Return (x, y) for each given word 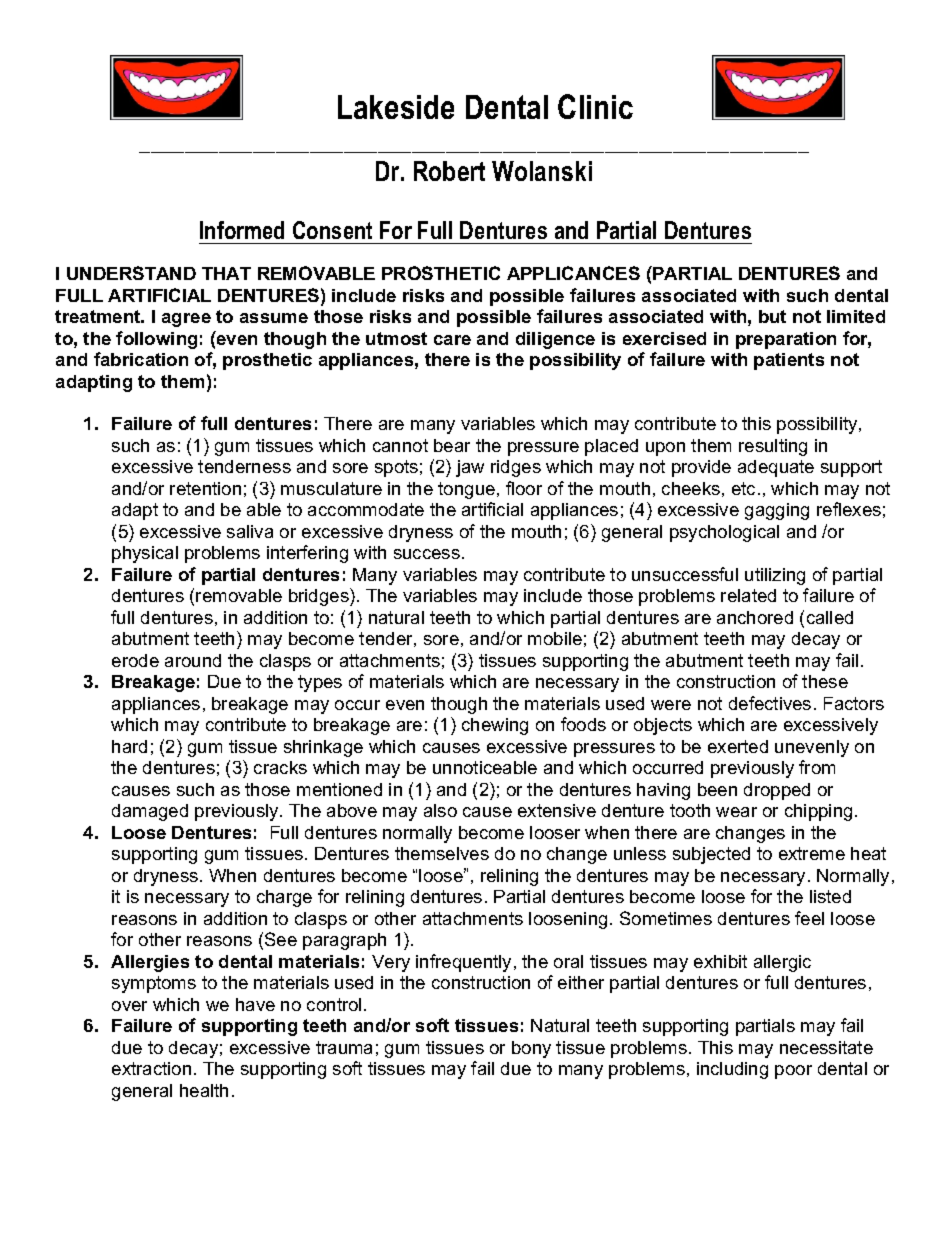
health (204, 1090)
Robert (449, 171)
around (193, 660)
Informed (242, 230)
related (748, 595)
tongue (466, 490)
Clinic (595, 106)
